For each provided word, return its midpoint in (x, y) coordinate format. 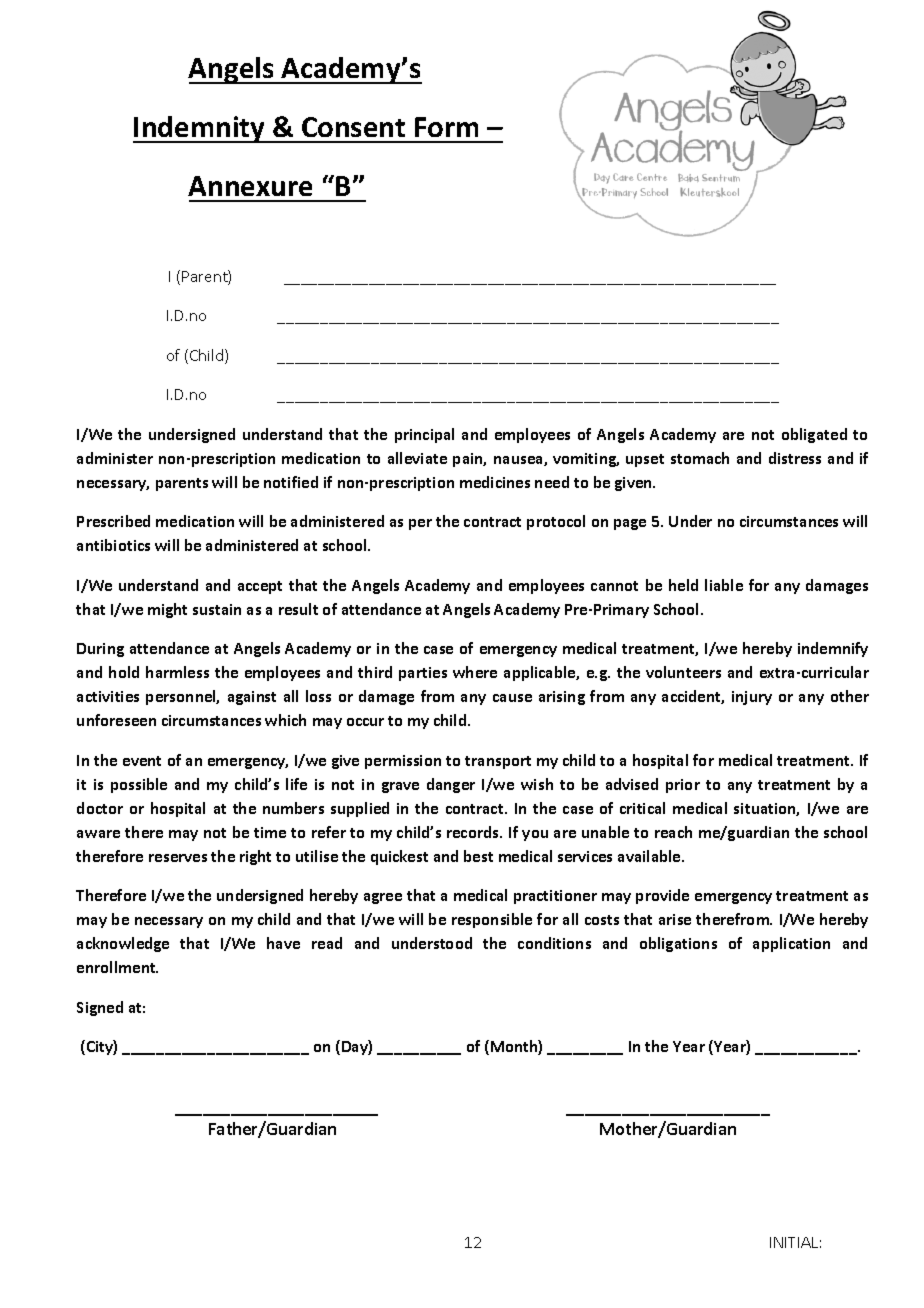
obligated (814, 435)
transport (498, 762)
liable (724, 585)
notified (291, 482)
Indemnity (200, 129)
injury (752, 698)
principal (424, 435)
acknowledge (123, 944)
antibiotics (113, 545)
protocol (556, 522)
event (142, 761)
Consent (353, 127)
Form (446, 127)
